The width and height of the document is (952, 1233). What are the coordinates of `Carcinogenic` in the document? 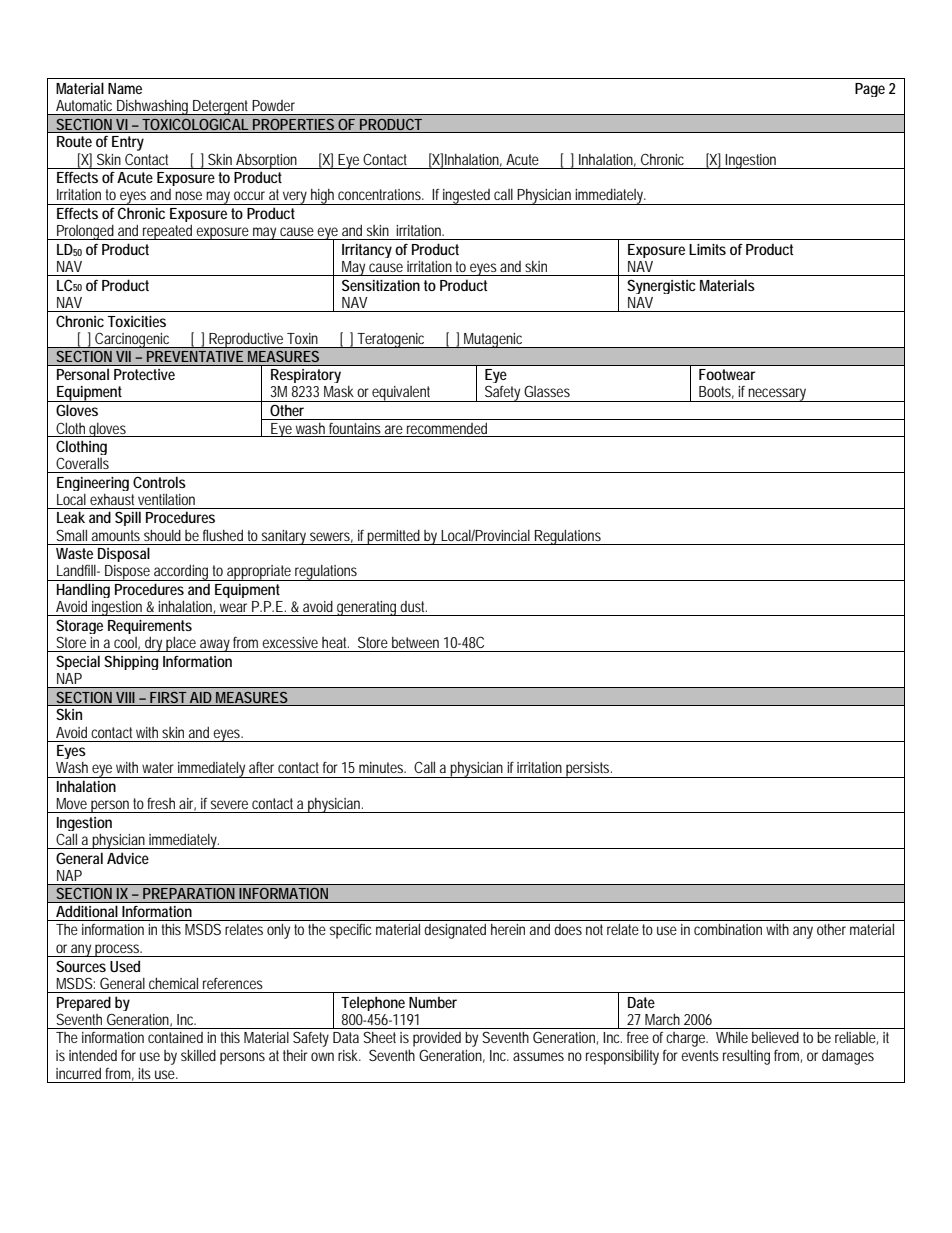 It's located at (133, 340).
